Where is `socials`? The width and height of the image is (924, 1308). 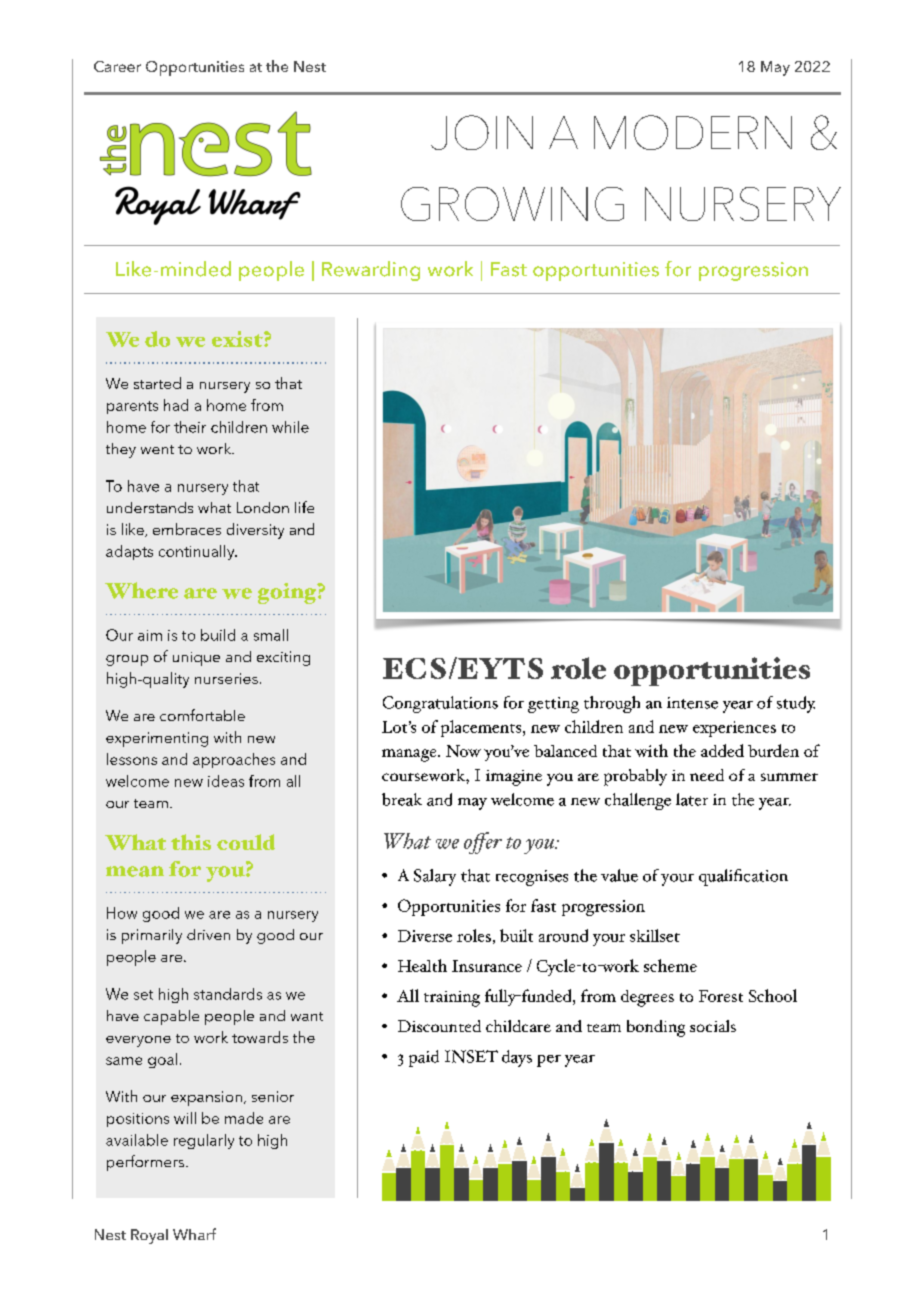 socials is located at coordinates (713, 1026).
